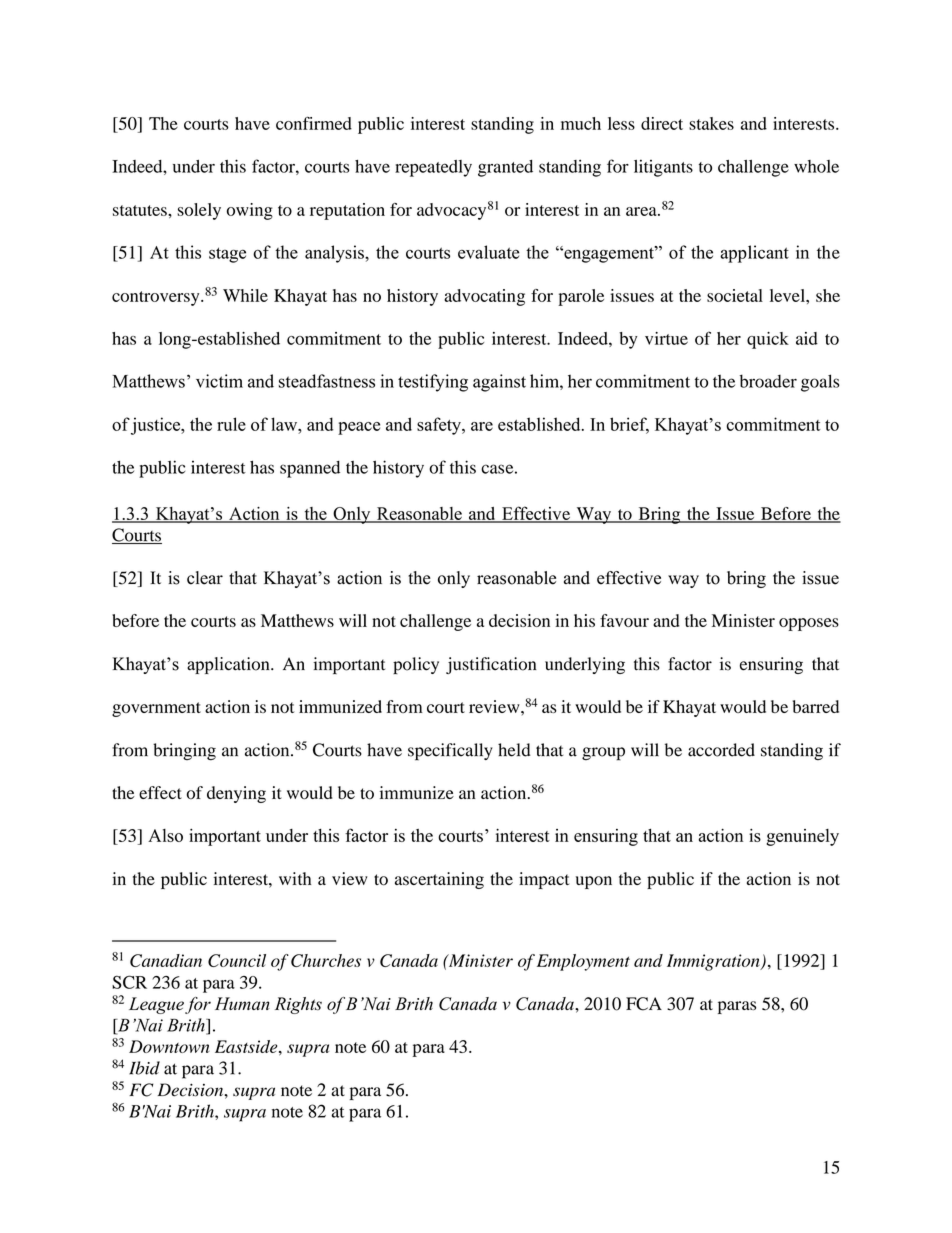  What do you see at coordinates (199, 211) in the document?
I see `solely` at bounding box center [199, 211].
